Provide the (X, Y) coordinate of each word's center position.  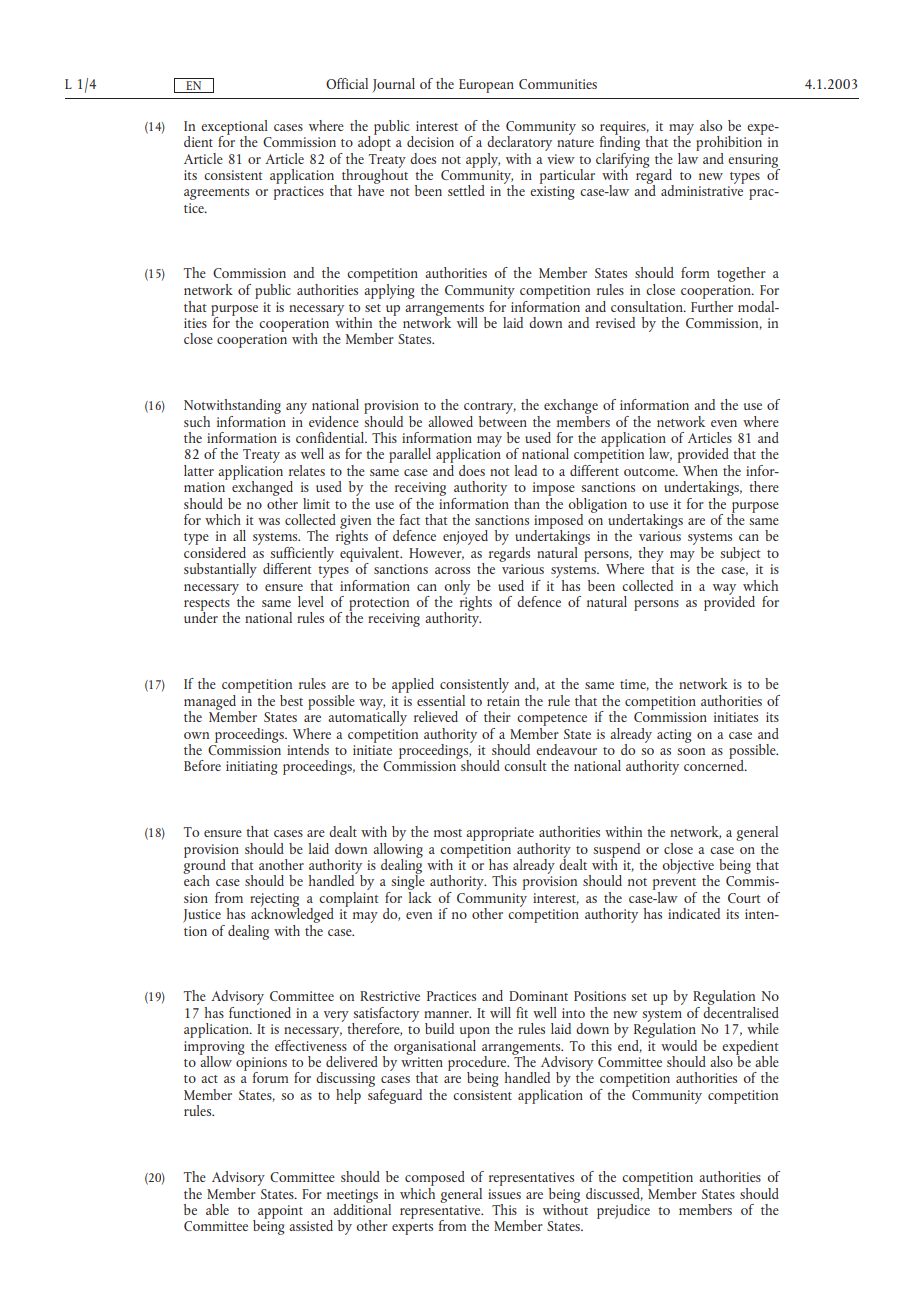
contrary (490, 408)
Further (712, 305)
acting (674, 736)
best (291, 700)
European (486, 86)
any (296, 408)
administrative (702, 189)
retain (503, 701)
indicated (694, 913)
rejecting (274, 901)
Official (347, 83)
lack (420, 896)
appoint (280, 1212)
